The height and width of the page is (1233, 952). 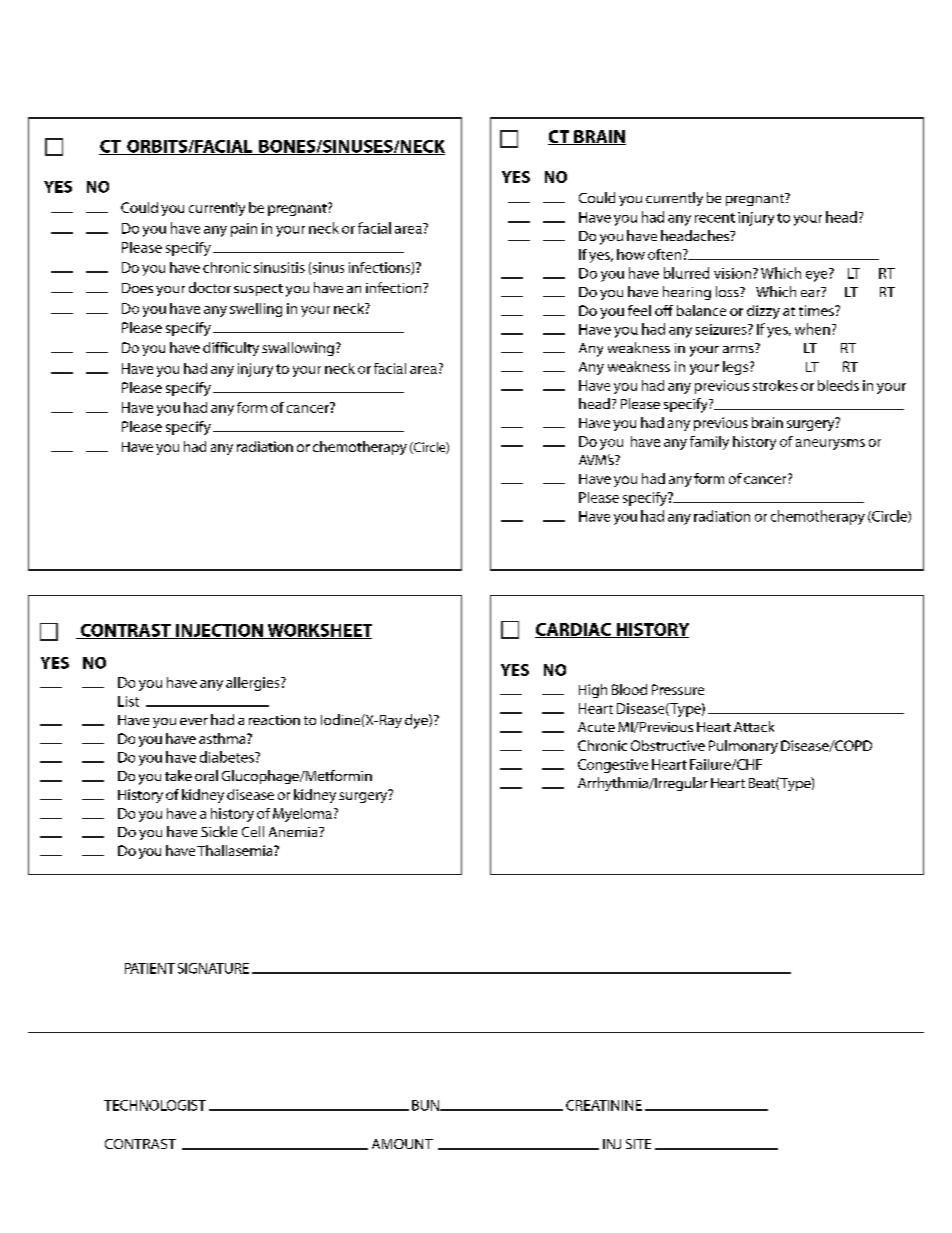 I want to click on CREATININE, so click(x=604, y=1105).
